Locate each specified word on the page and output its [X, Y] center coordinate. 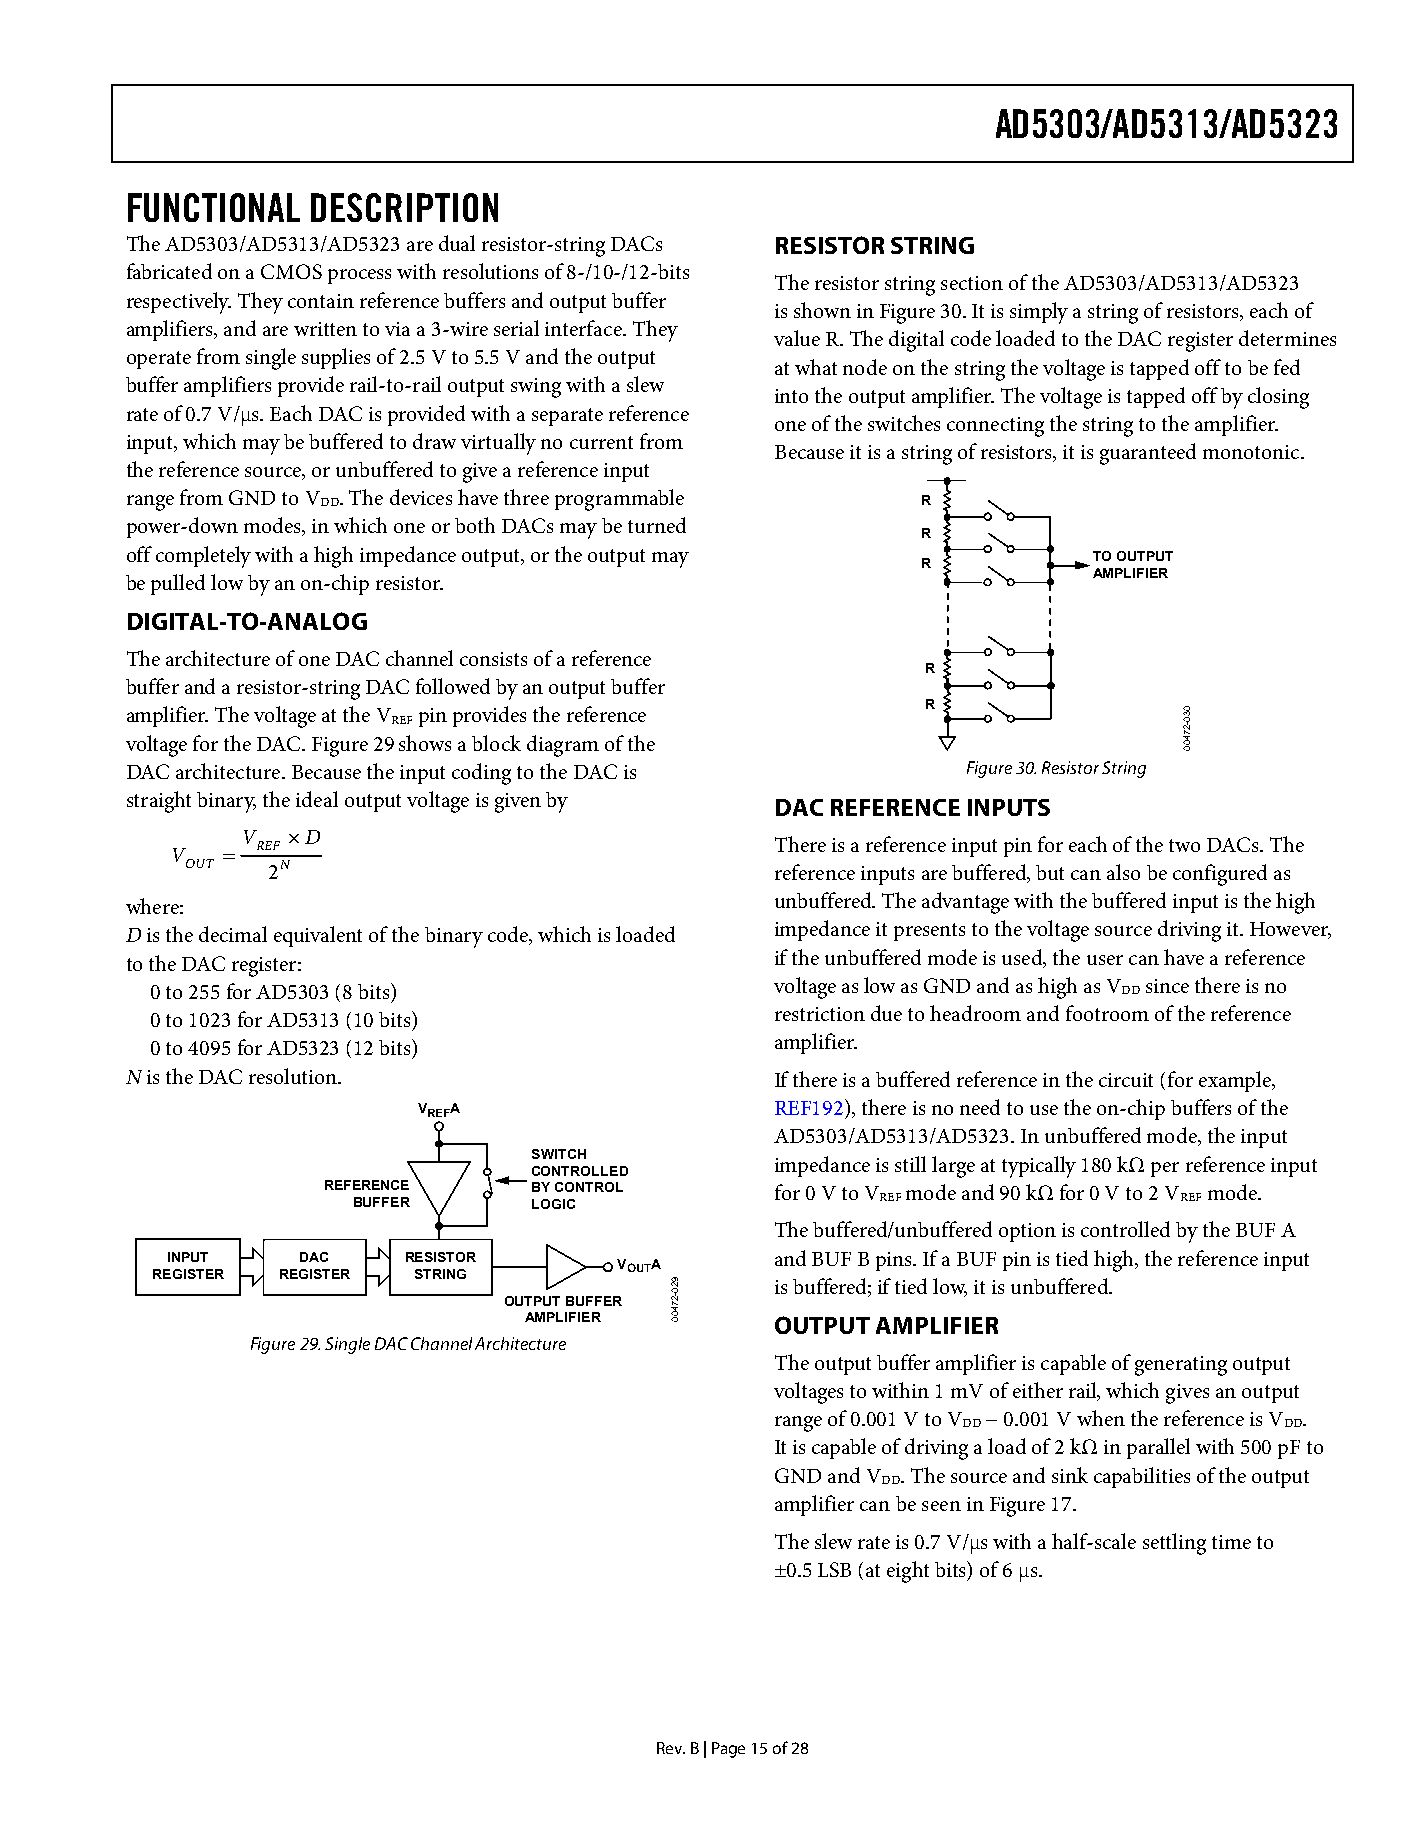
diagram [563, 746]
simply [1039, 313]
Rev [671, 1748]
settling [1174, 1544]
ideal [317, 799]
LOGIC [553, 1204]
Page [728, 1750]
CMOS [291, 271]
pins [895, 1261]
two [1184, 845]
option [1027, 1232]
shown [822, 310]
